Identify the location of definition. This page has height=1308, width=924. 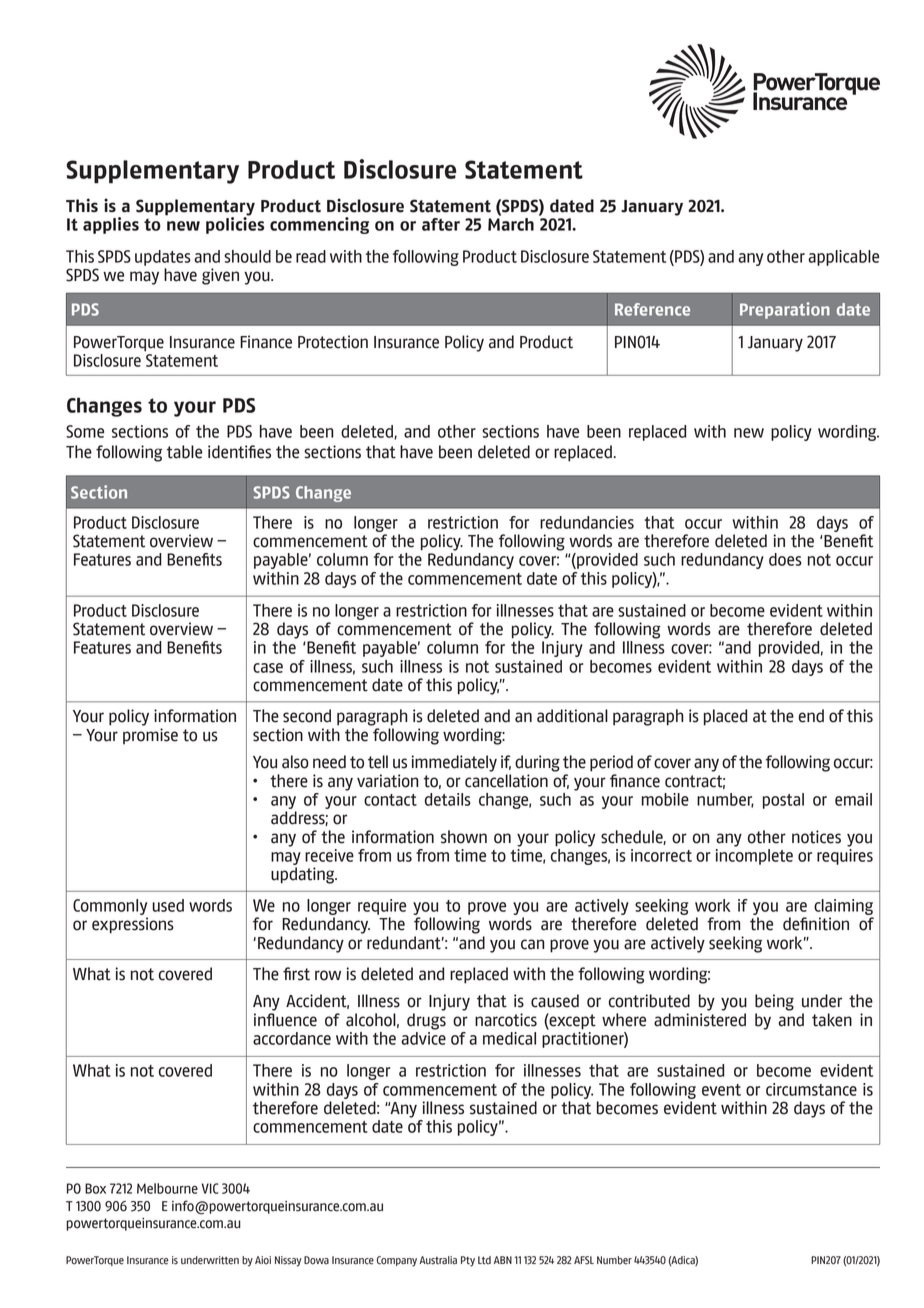
(816, 924).
